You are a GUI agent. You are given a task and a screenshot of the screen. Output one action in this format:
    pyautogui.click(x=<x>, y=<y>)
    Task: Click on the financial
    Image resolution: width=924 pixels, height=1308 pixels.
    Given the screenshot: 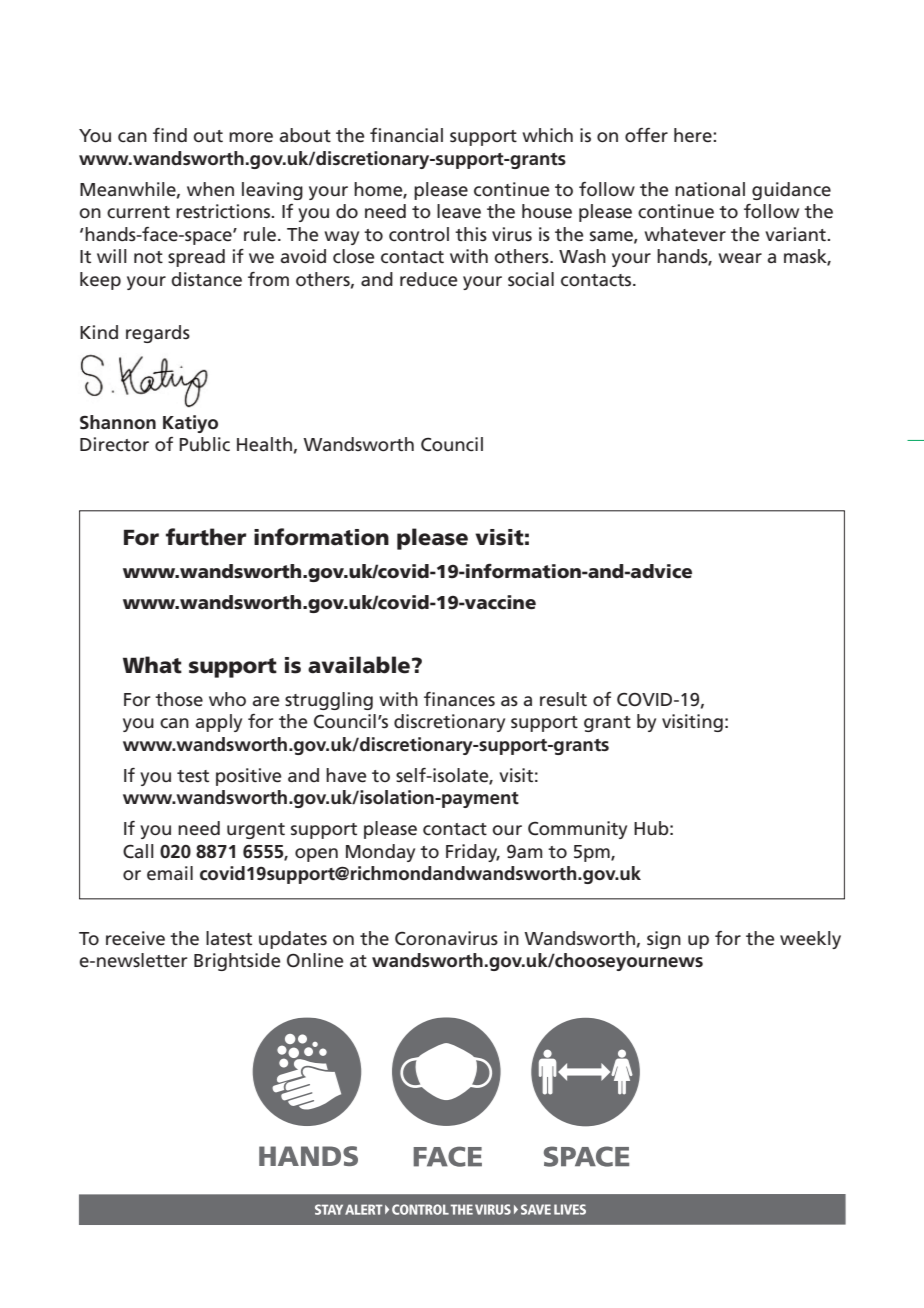 What is the action you would take?
    pyautogui.click(x=406, y=135)
